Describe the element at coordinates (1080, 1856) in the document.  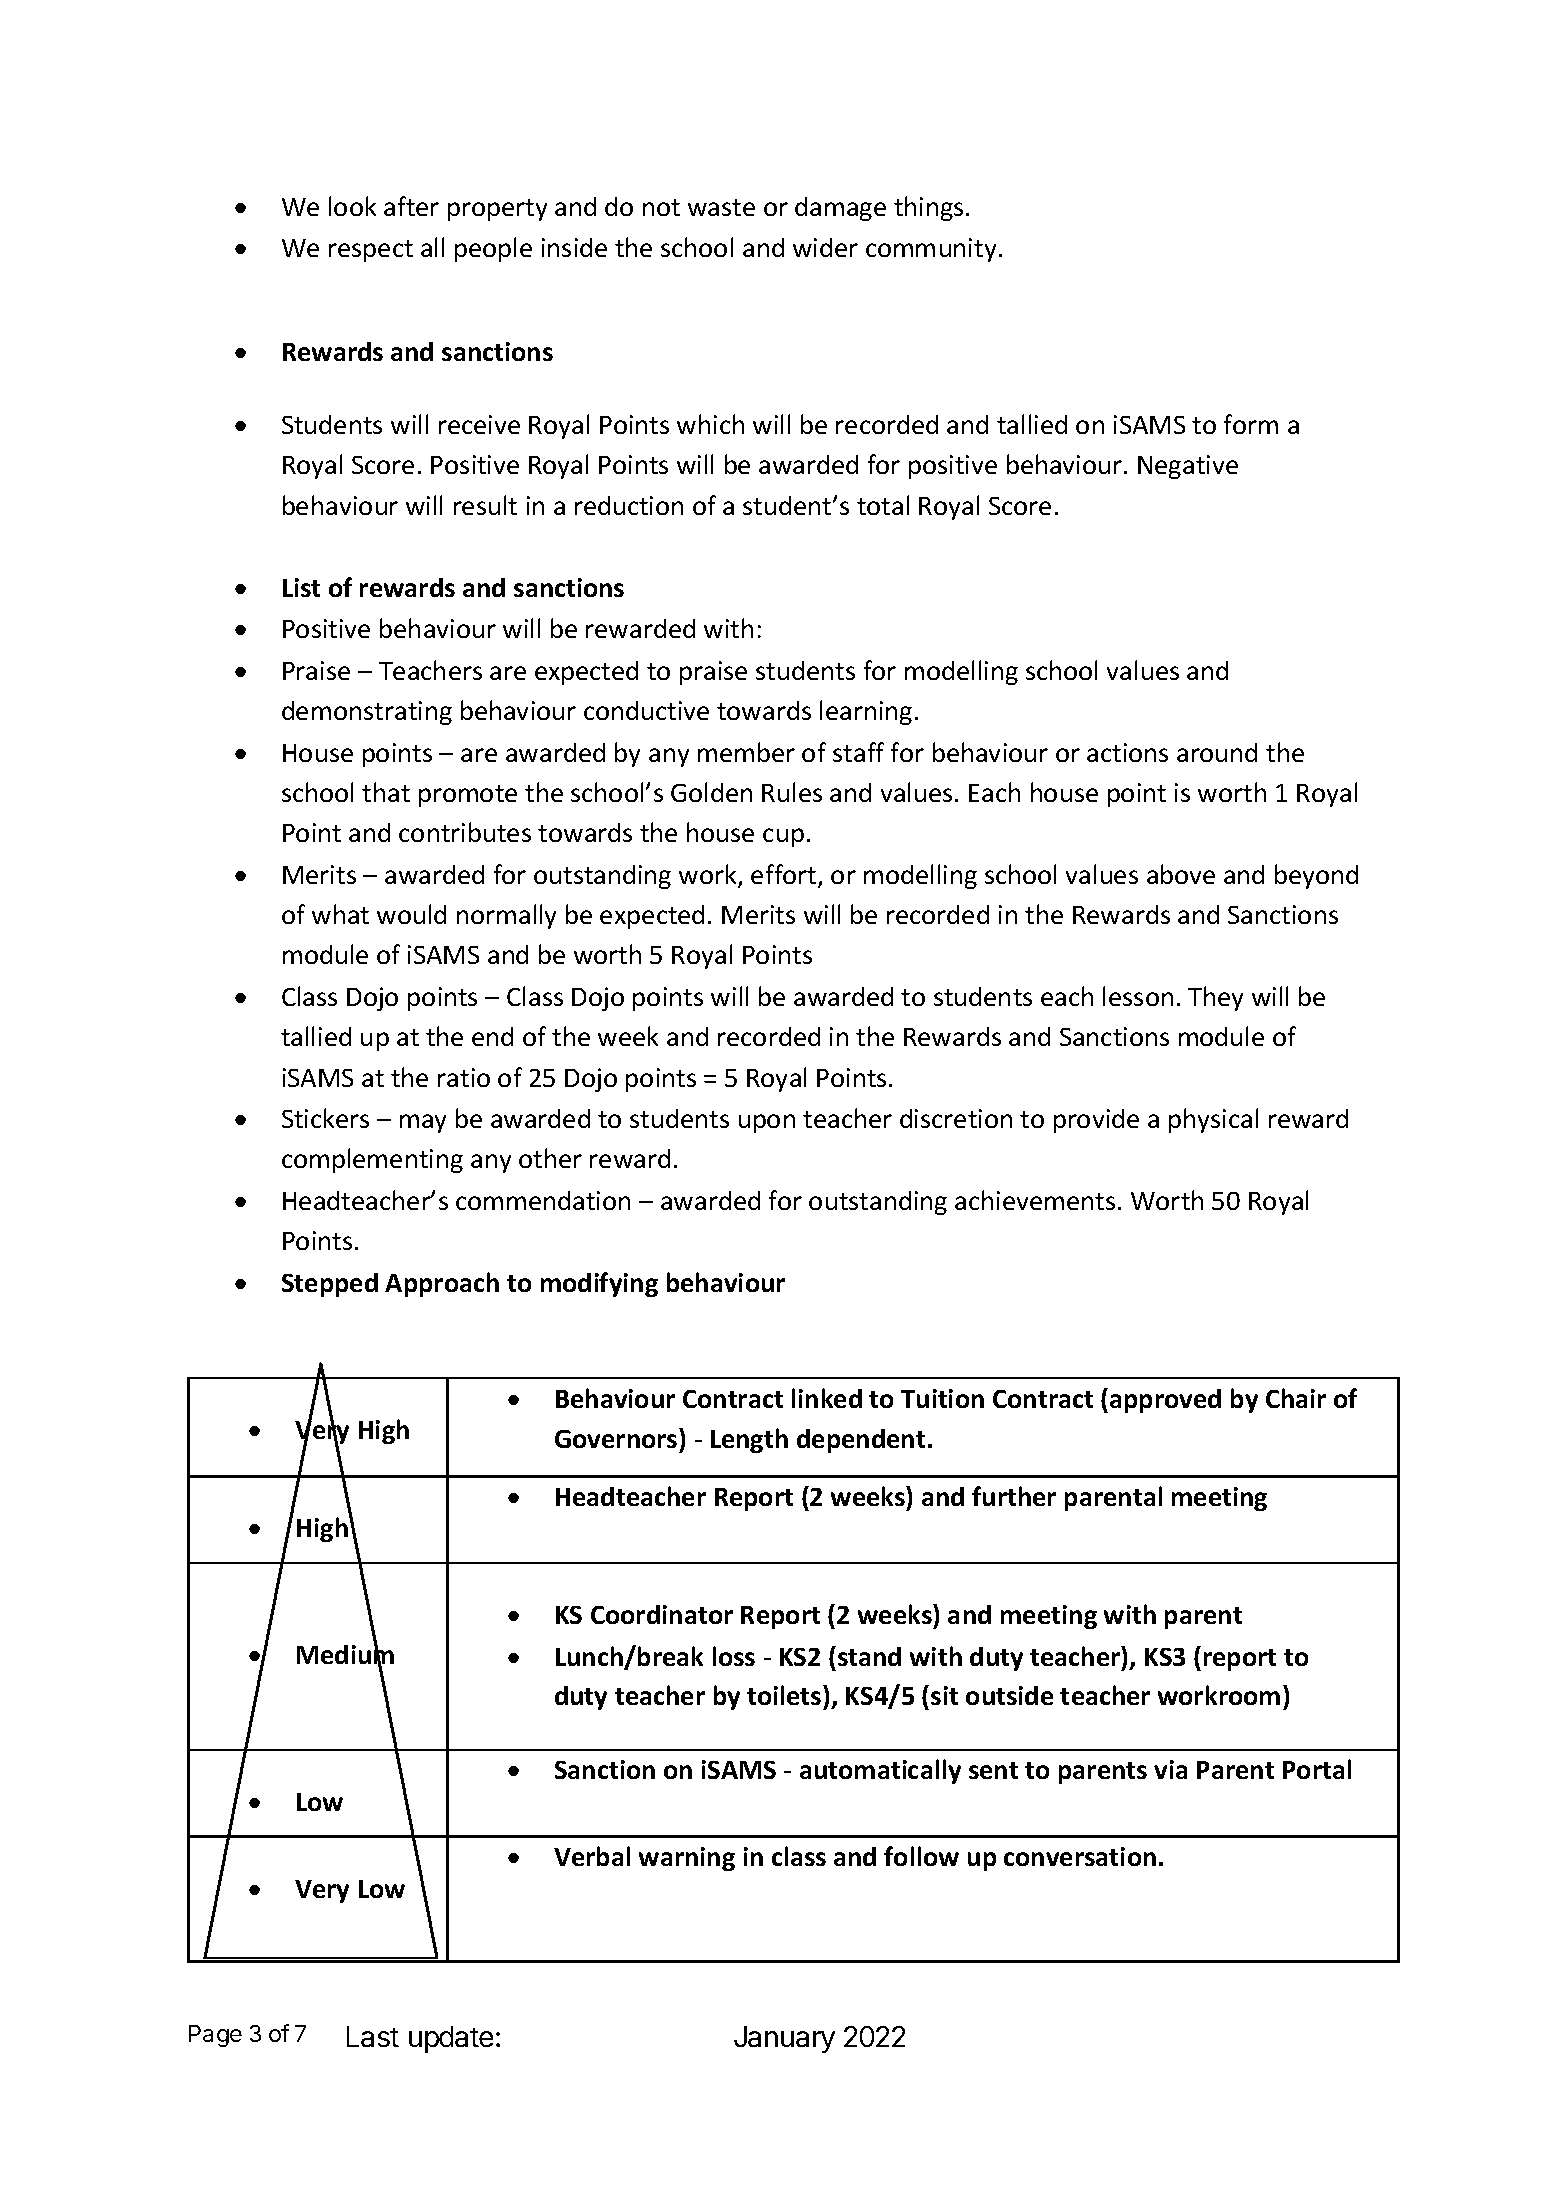
I see `conversation` at that location.
